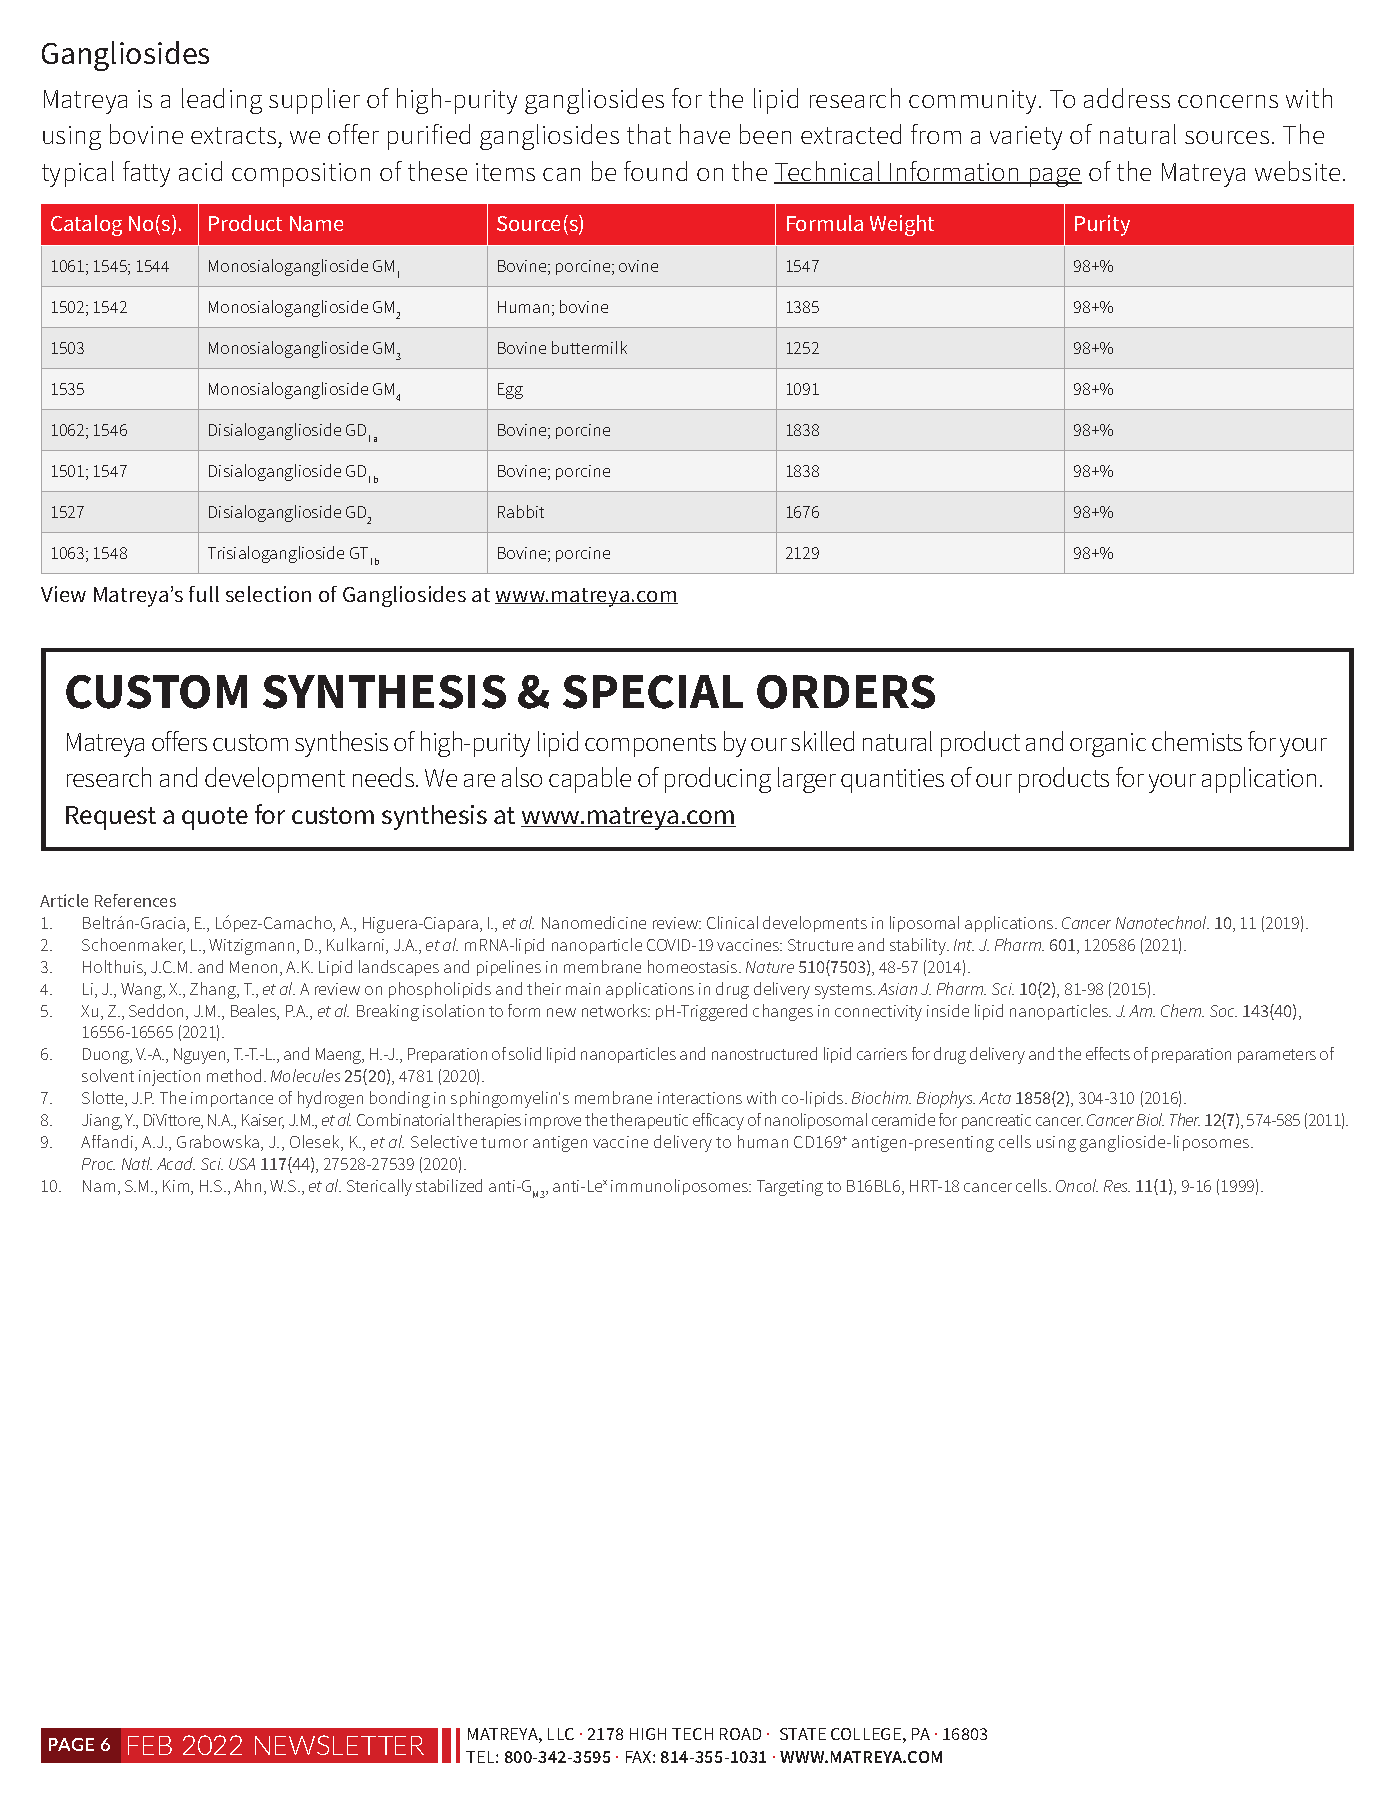  I want to click on FEB, so click(150, 1745).
